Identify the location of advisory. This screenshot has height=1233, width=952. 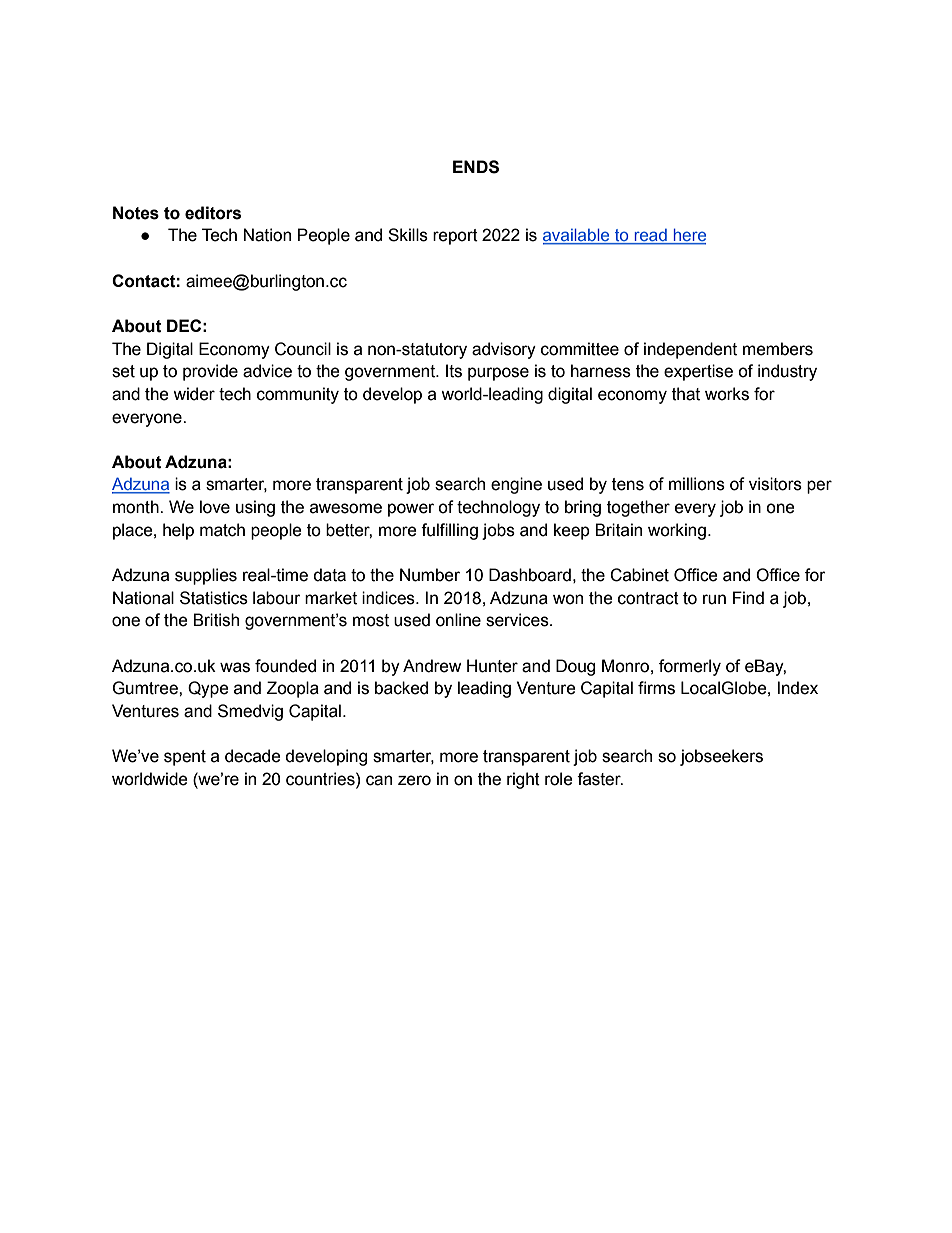
(504, 350).
